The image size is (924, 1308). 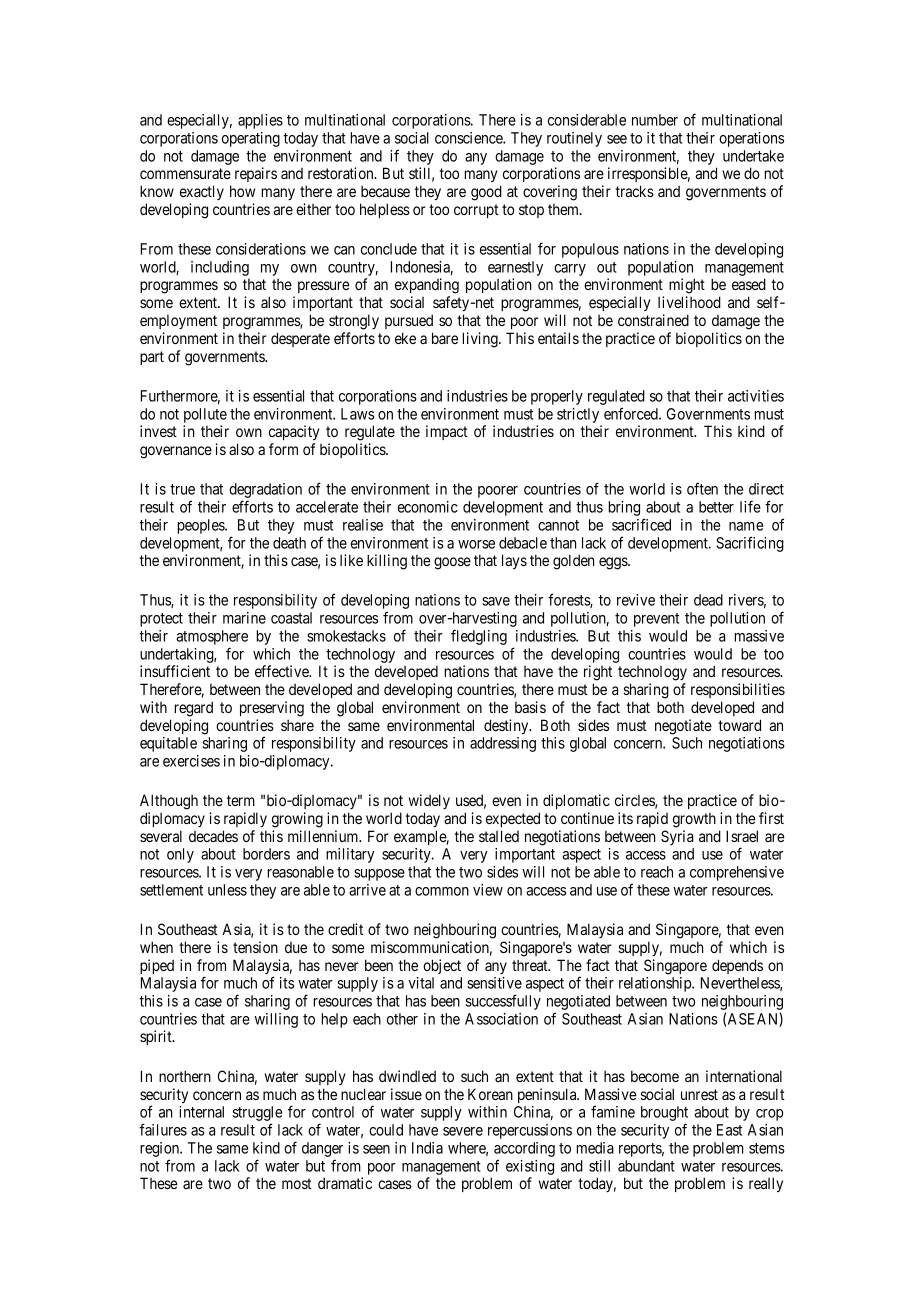 What do you see at coordinates (428, 507) in the page?
I see `economic` at bounding box center [428, 507].
